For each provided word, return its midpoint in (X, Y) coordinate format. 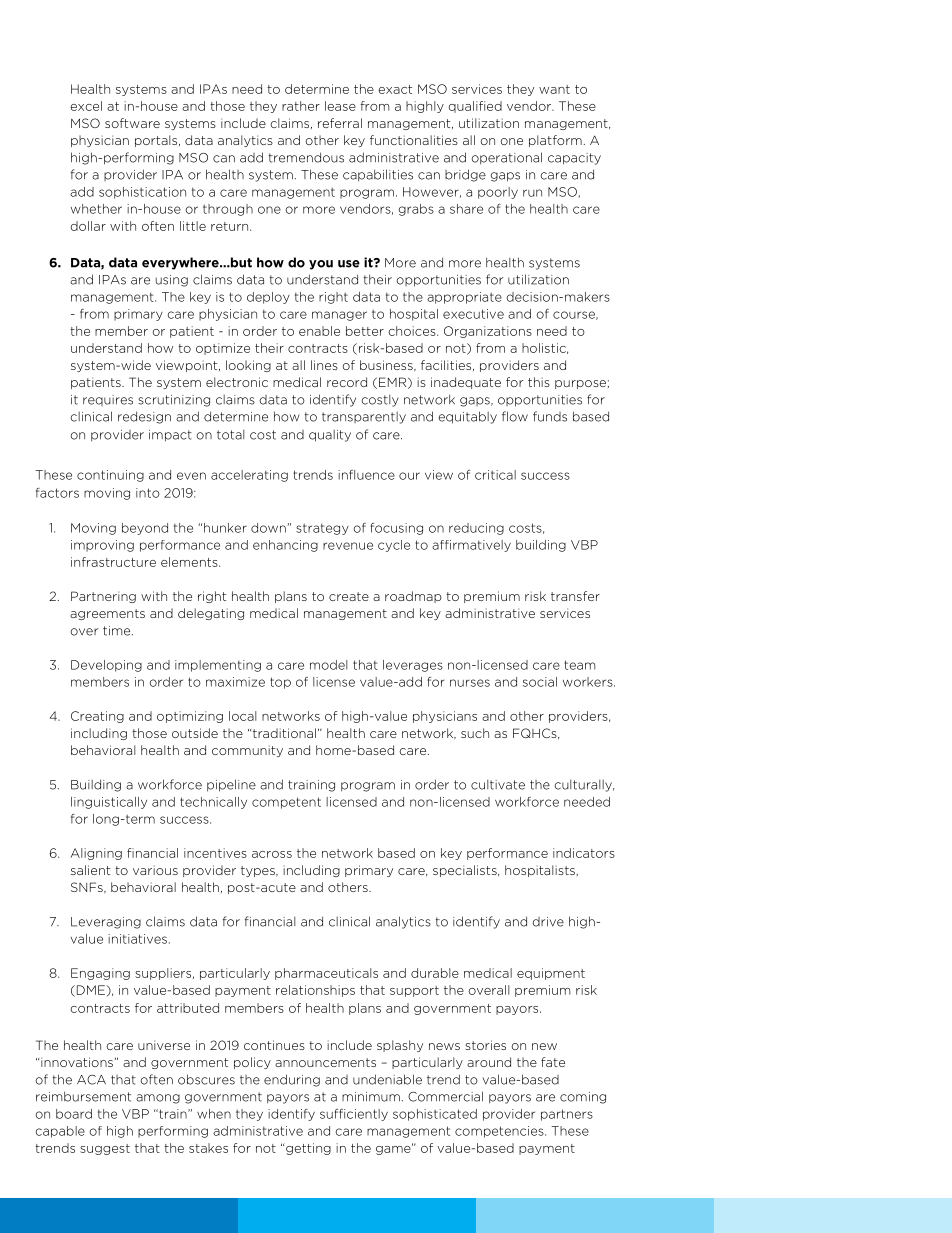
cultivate (498, 785)
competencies (500, 1132)
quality (330, 436)
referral (340, 123)
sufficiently (354, 1115)
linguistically (109, 803)
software (132, 123)
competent (286, 803)
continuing (110, 476)
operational (507, 158)
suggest (105, 1149)
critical (495, 475)
